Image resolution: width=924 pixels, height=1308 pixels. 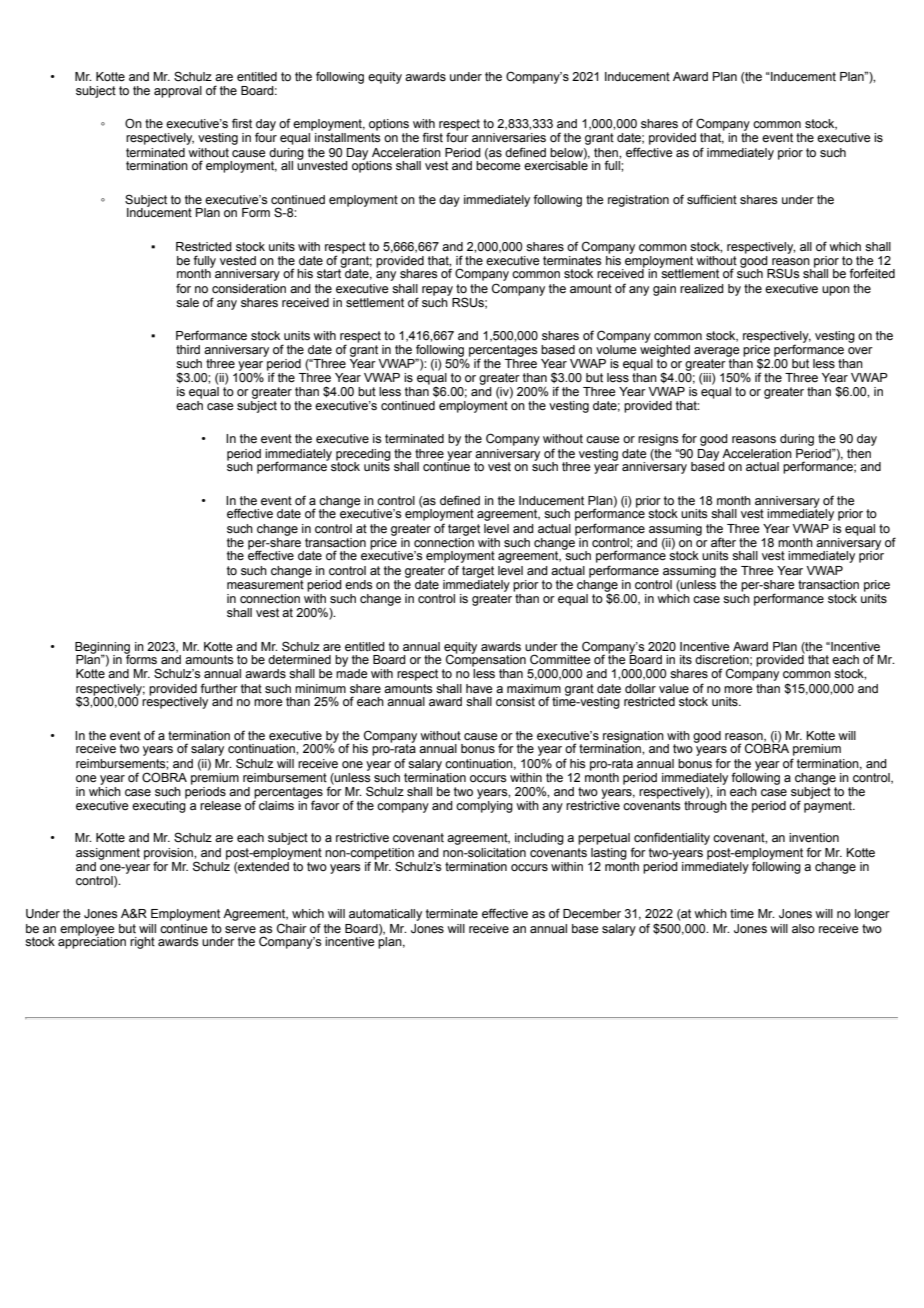 I want to click on preceding, so click(x=363, y=456).
